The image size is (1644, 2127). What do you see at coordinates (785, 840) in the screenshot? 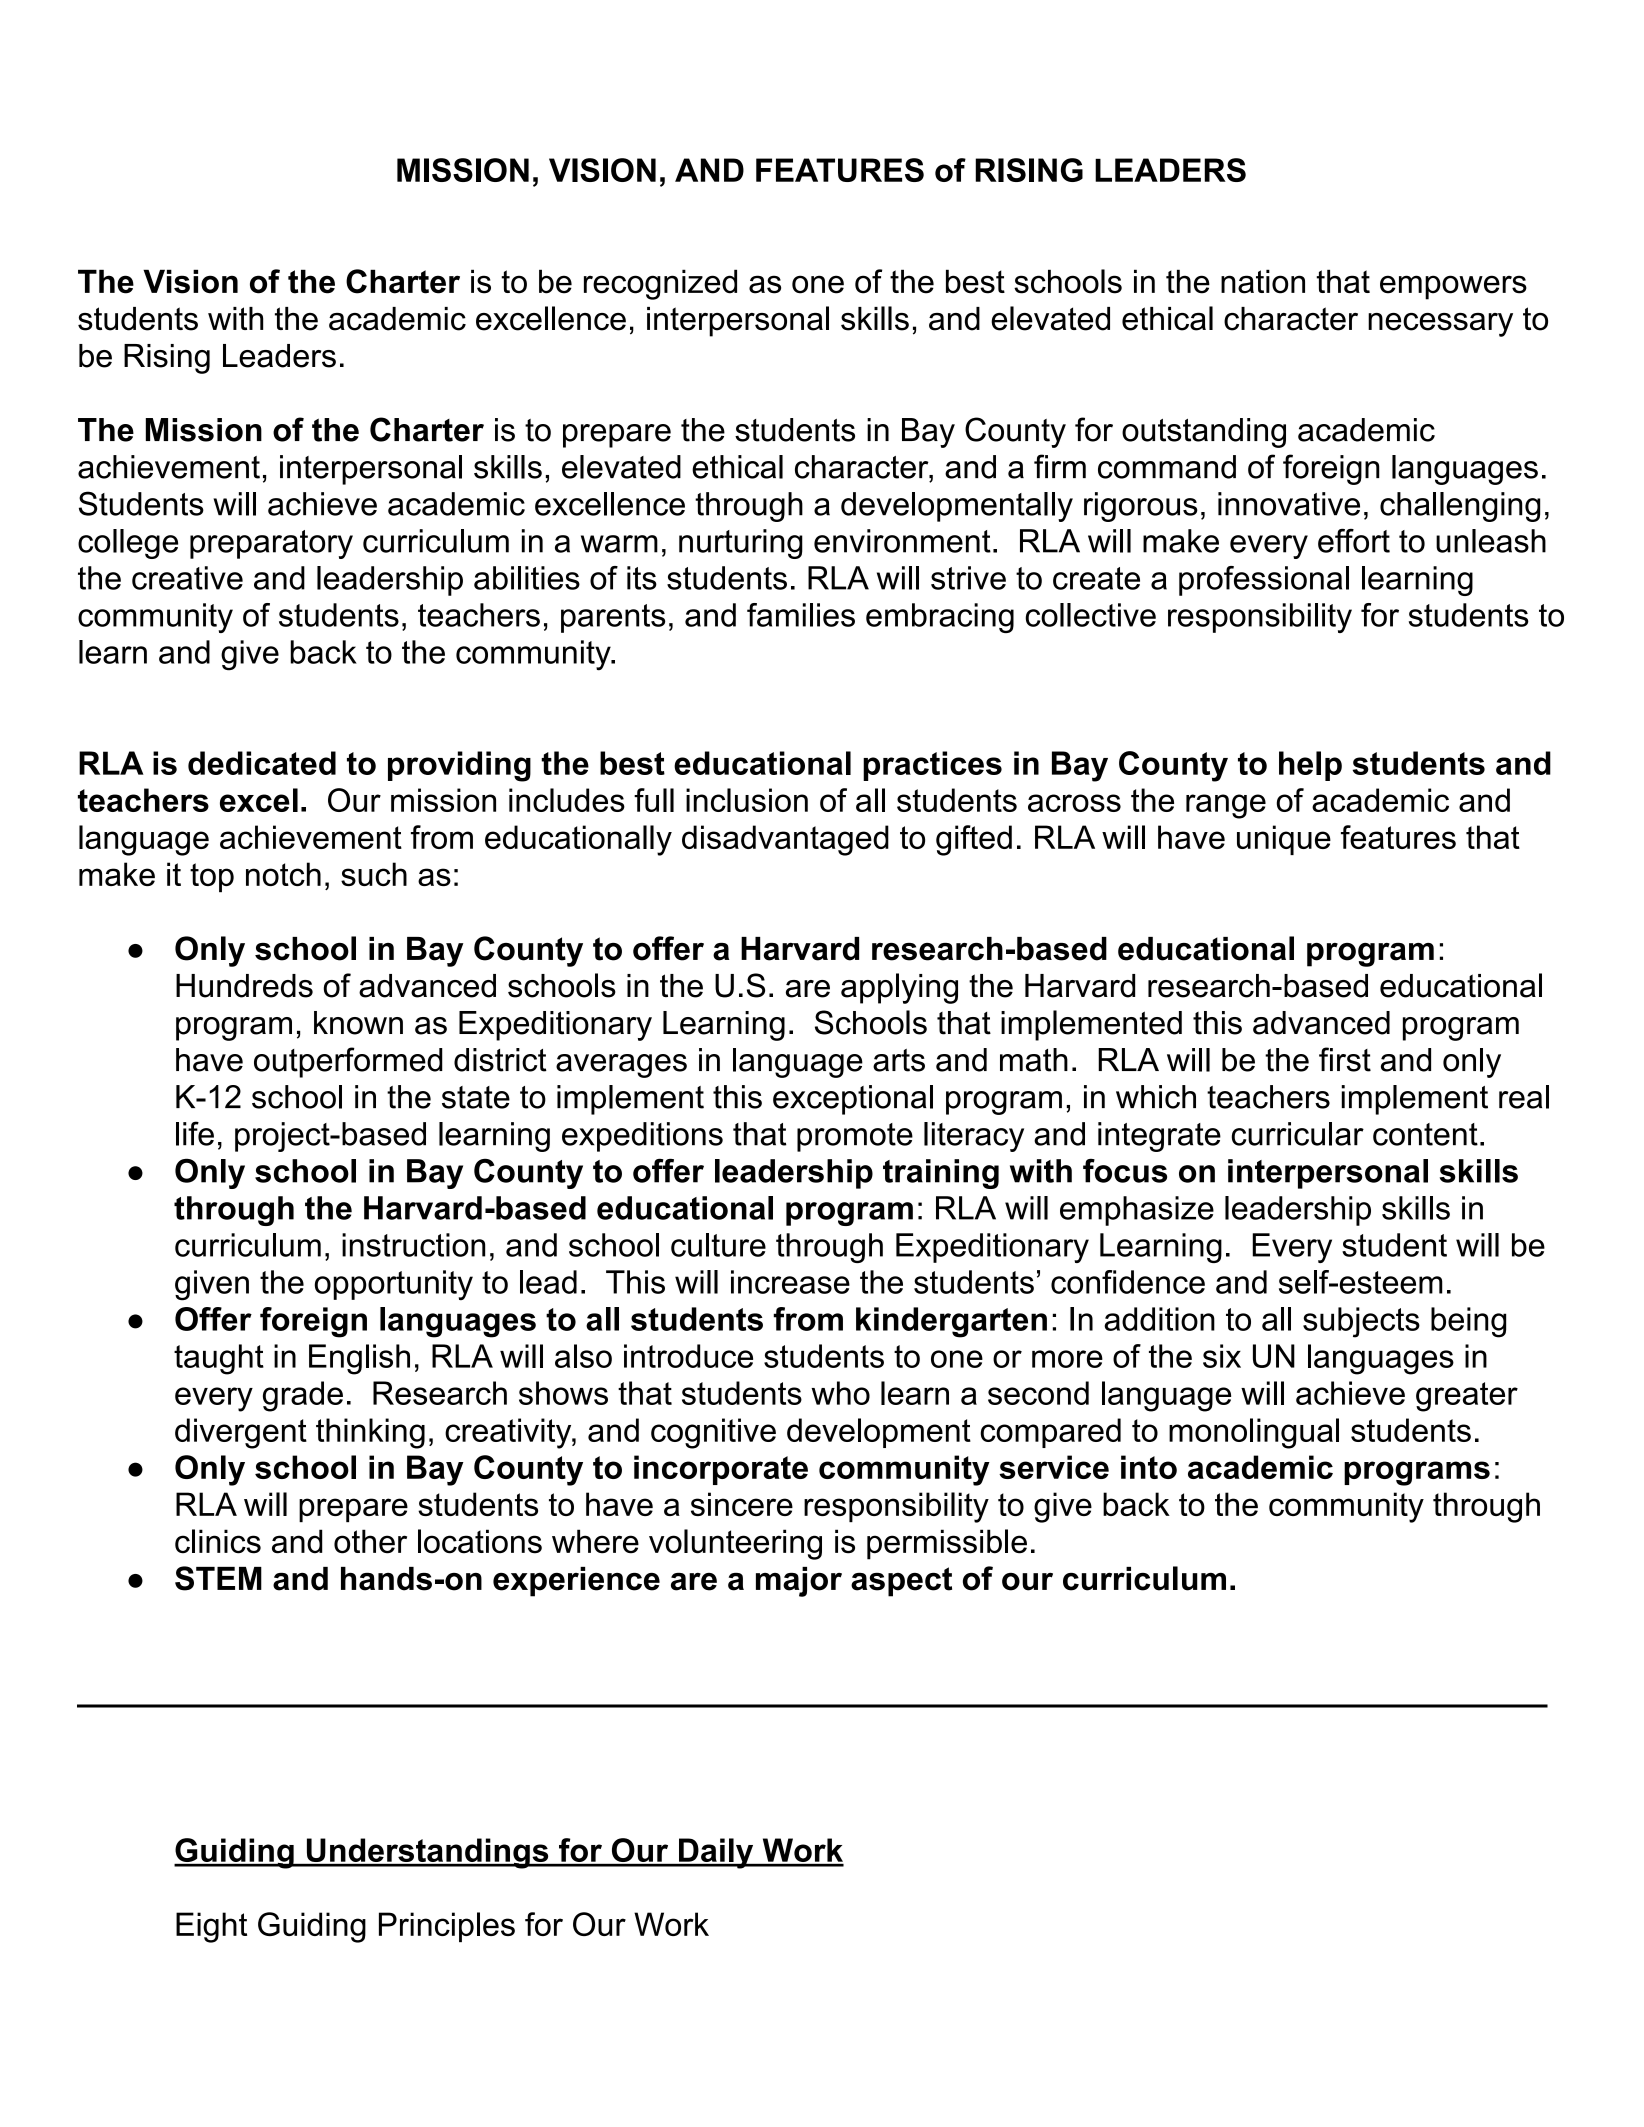
I see `disadvantaged` at bounding box center [785, 840].
